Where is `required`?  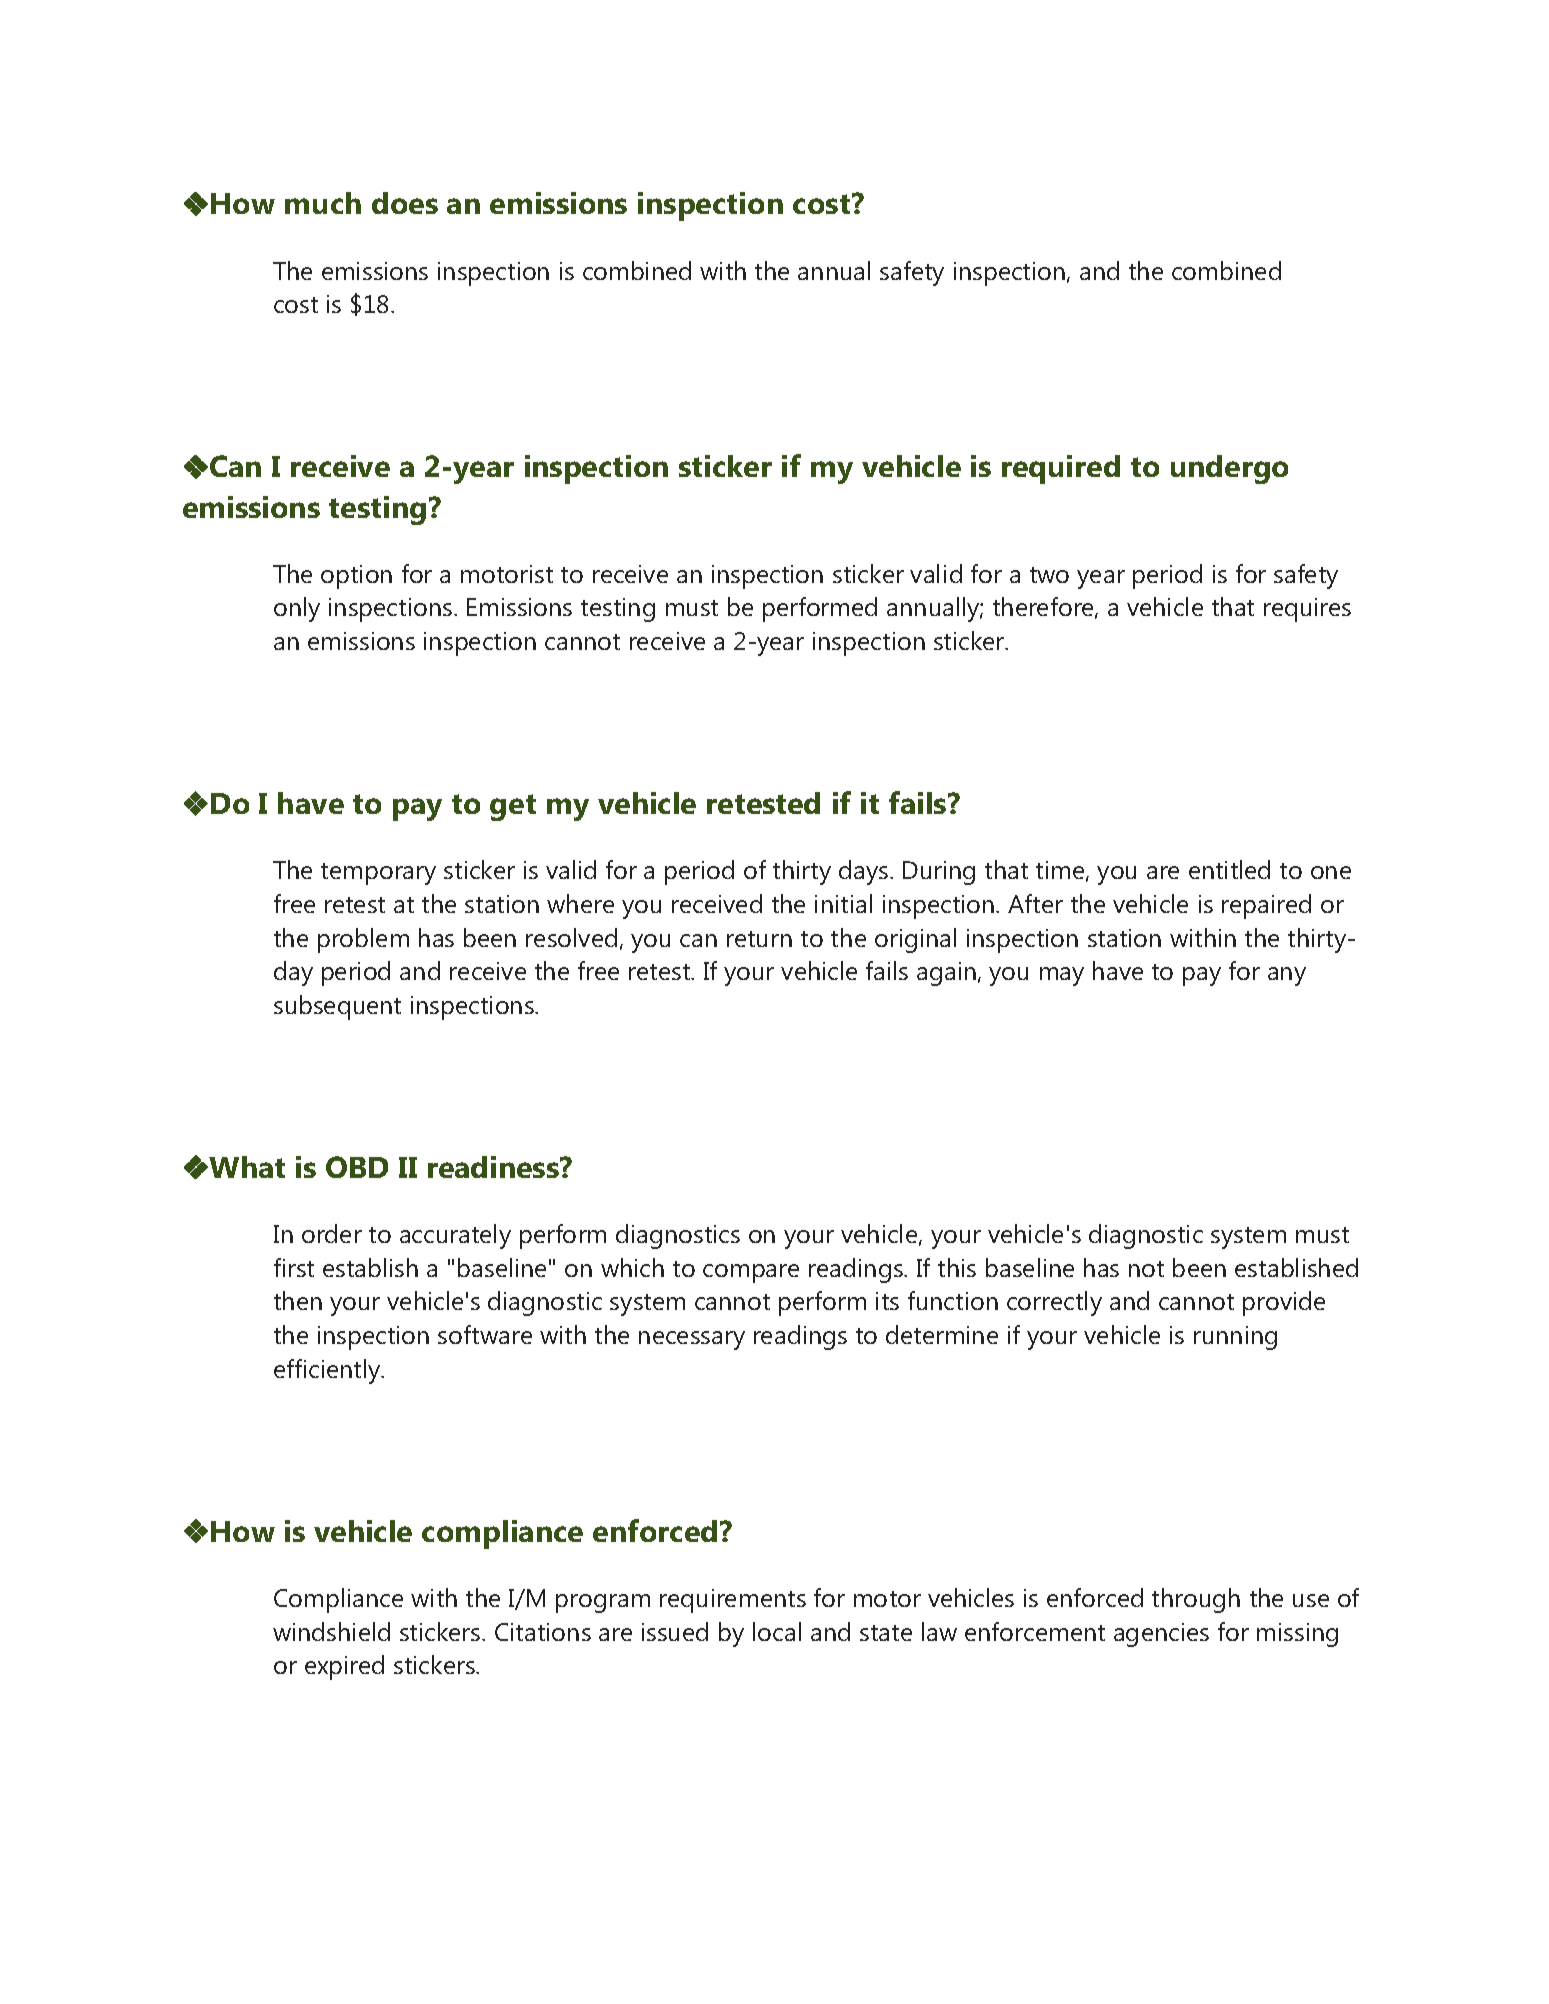
required is located at coordinates (1061, 469).
